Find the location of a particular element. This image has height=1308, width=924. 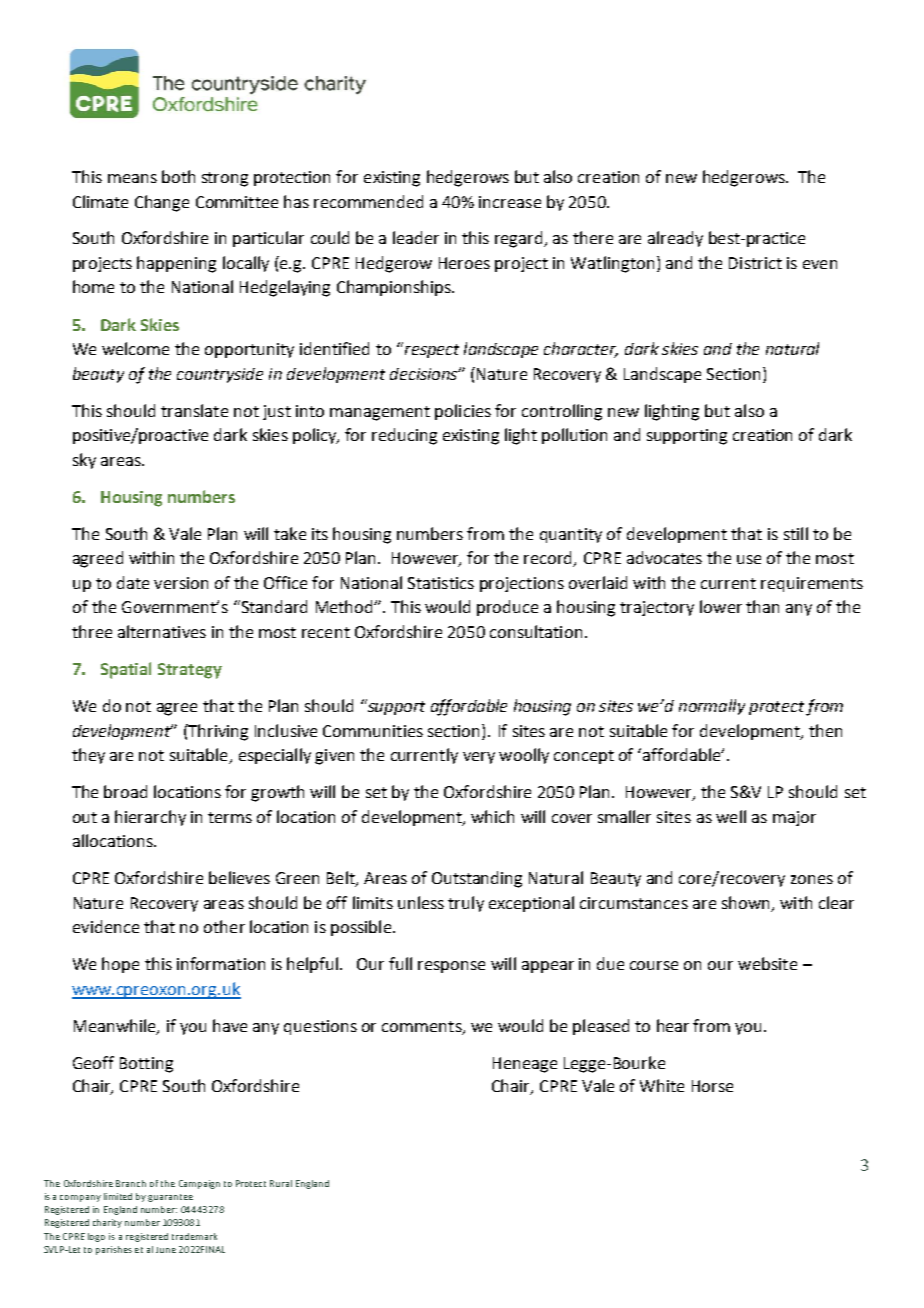

increase is located at coordinates (510, 202).
